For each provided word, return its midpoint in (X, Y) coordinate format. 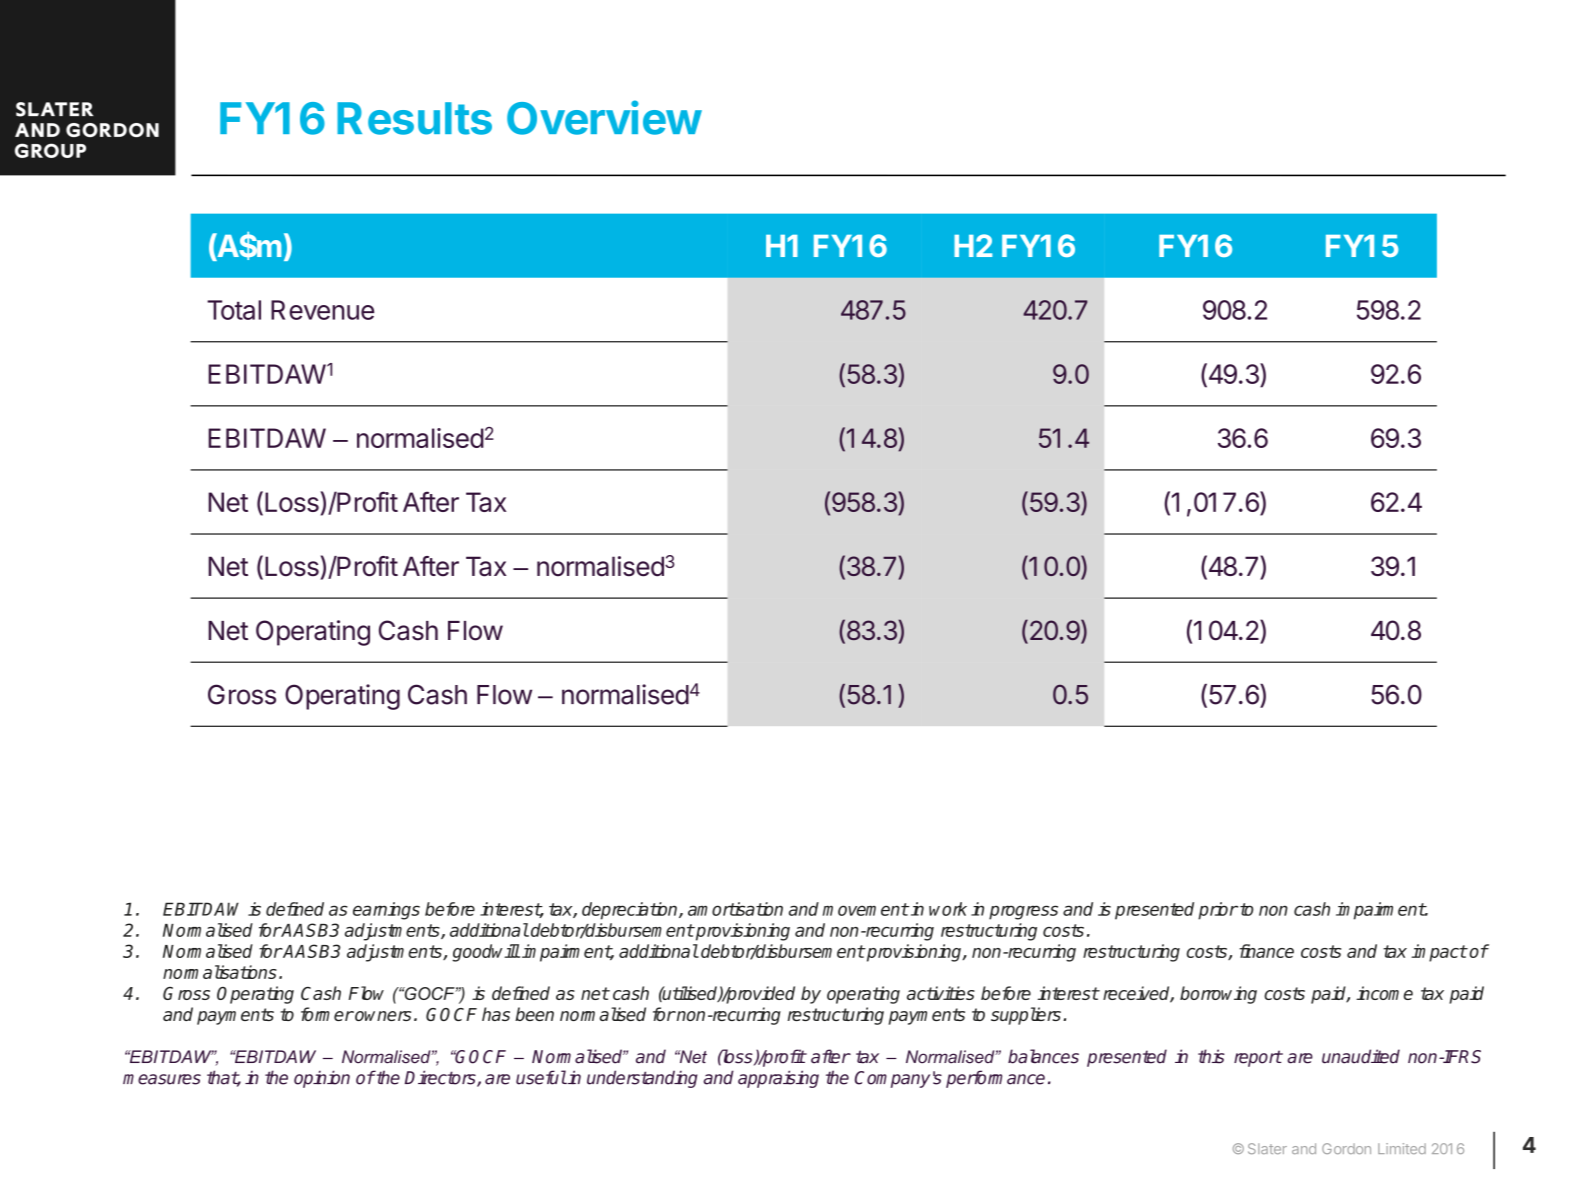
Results (414, 118)
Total (234, 310)
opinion (322, 1079)
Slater (1267, 1148)
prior (1218, 911)
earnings (386, 911)
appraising (778, 1079)
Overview (604, 117)
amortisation (735, 909)
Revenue (322, 310)
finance (1266, 951)
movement (866, 909)
